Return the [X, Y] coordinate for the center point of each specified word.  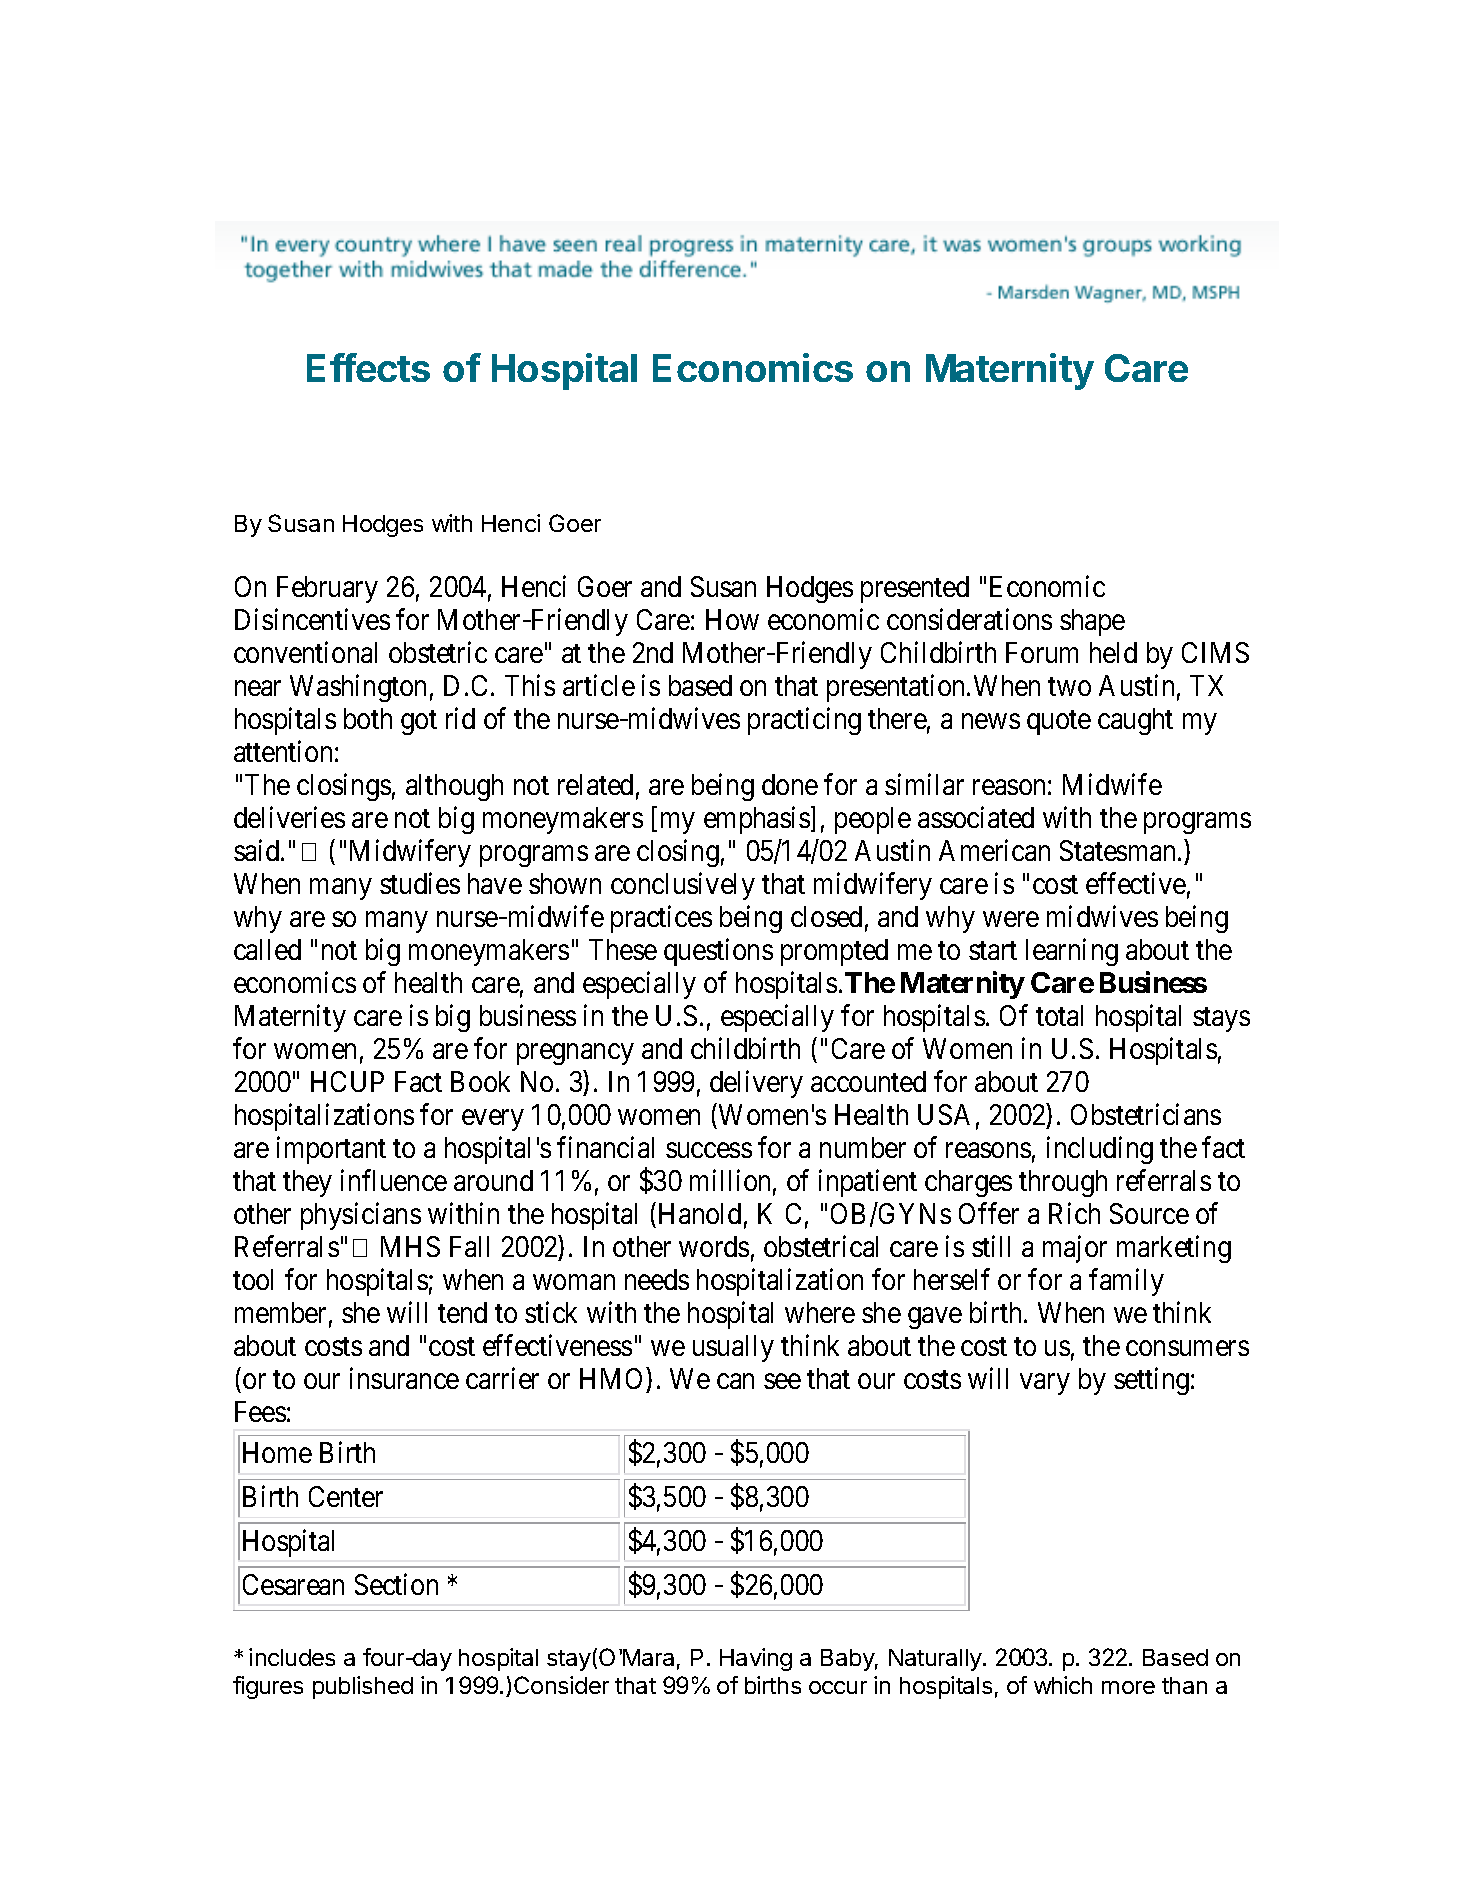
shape [1092, 622]
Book [480, 1081]
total [1059, 1015]
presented [915, 589]
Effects [368, 367]
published [363, 1687]
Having [756, 1659]
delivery [756, 1084]
